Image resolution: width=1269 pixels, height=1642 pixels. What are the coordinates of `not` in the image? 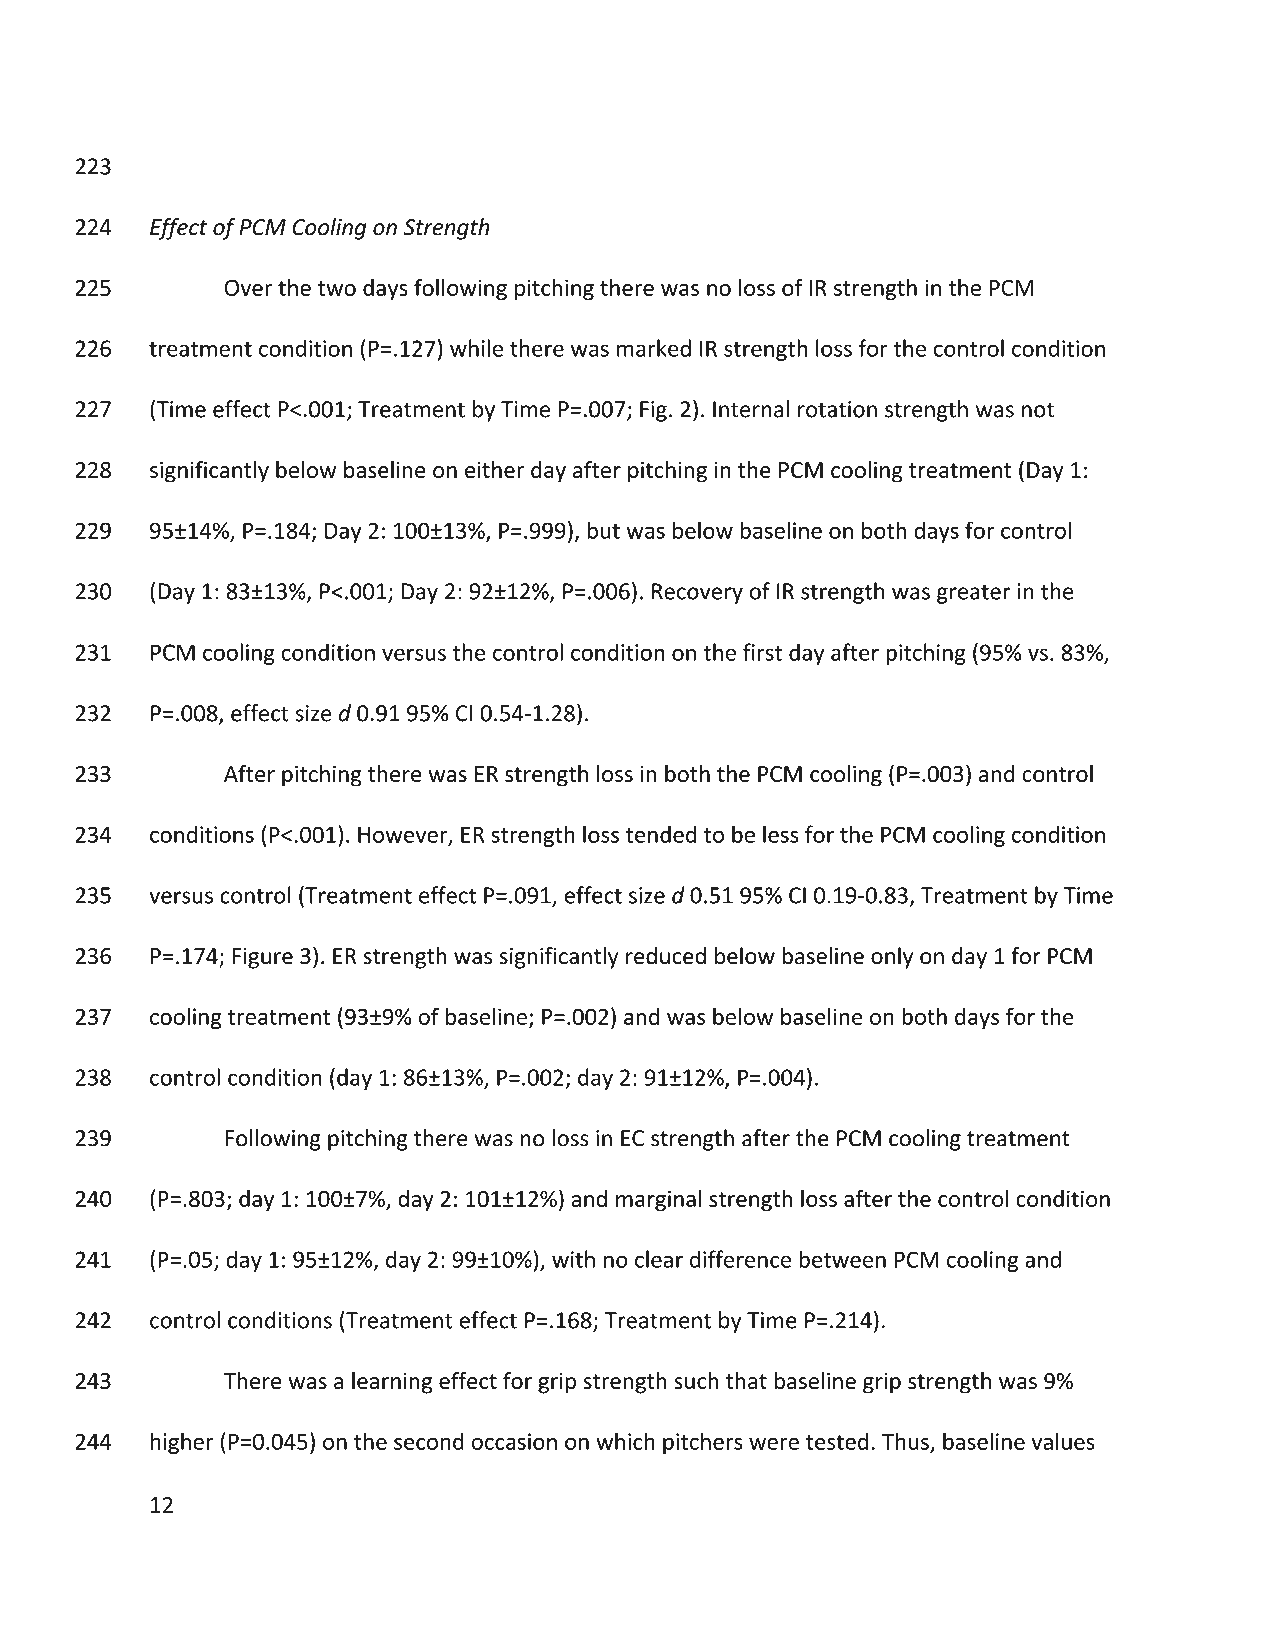 It's located at (1038, 410).
